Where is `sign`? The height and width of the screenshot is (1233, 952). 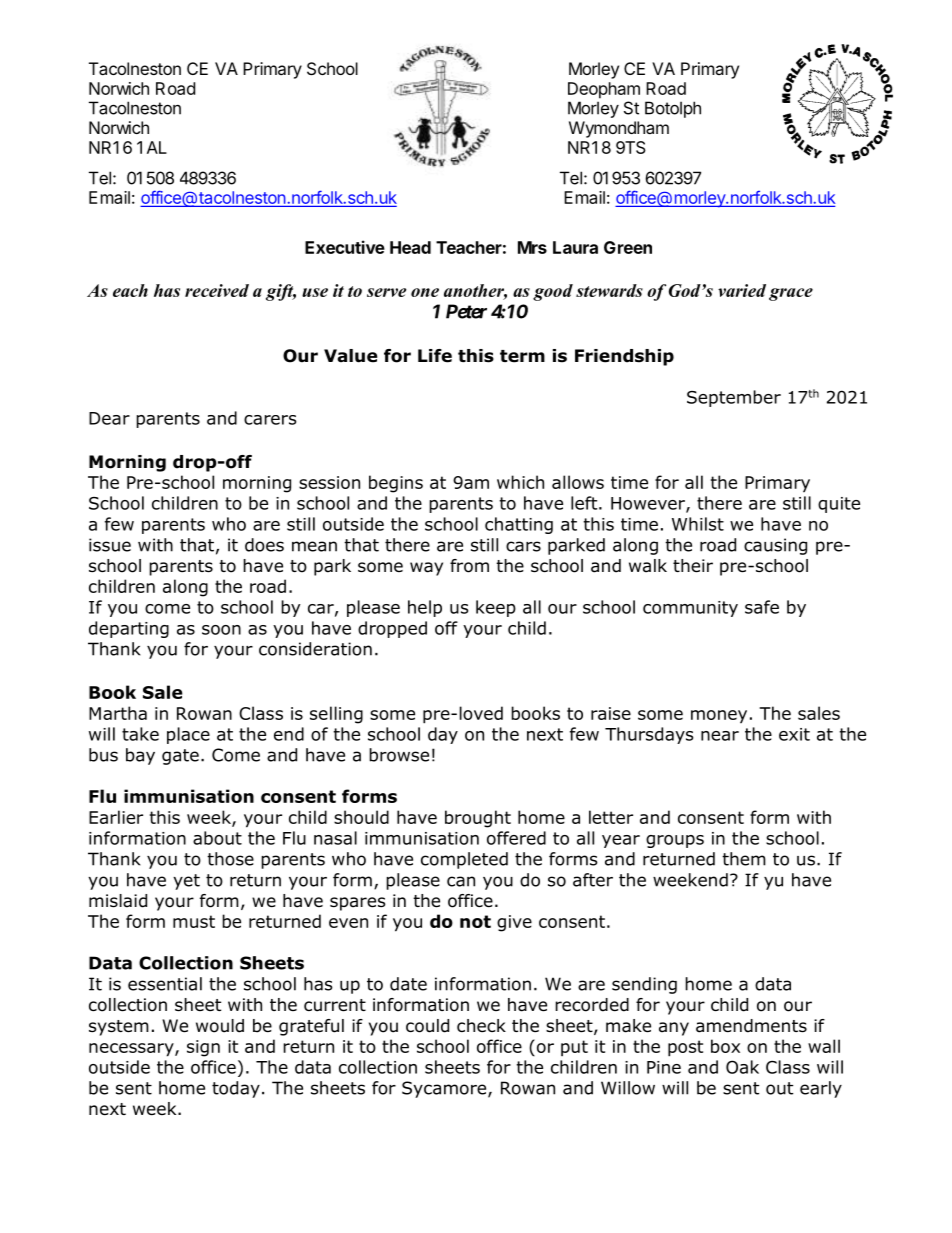 sign is located at coordinates (203, 1048).
